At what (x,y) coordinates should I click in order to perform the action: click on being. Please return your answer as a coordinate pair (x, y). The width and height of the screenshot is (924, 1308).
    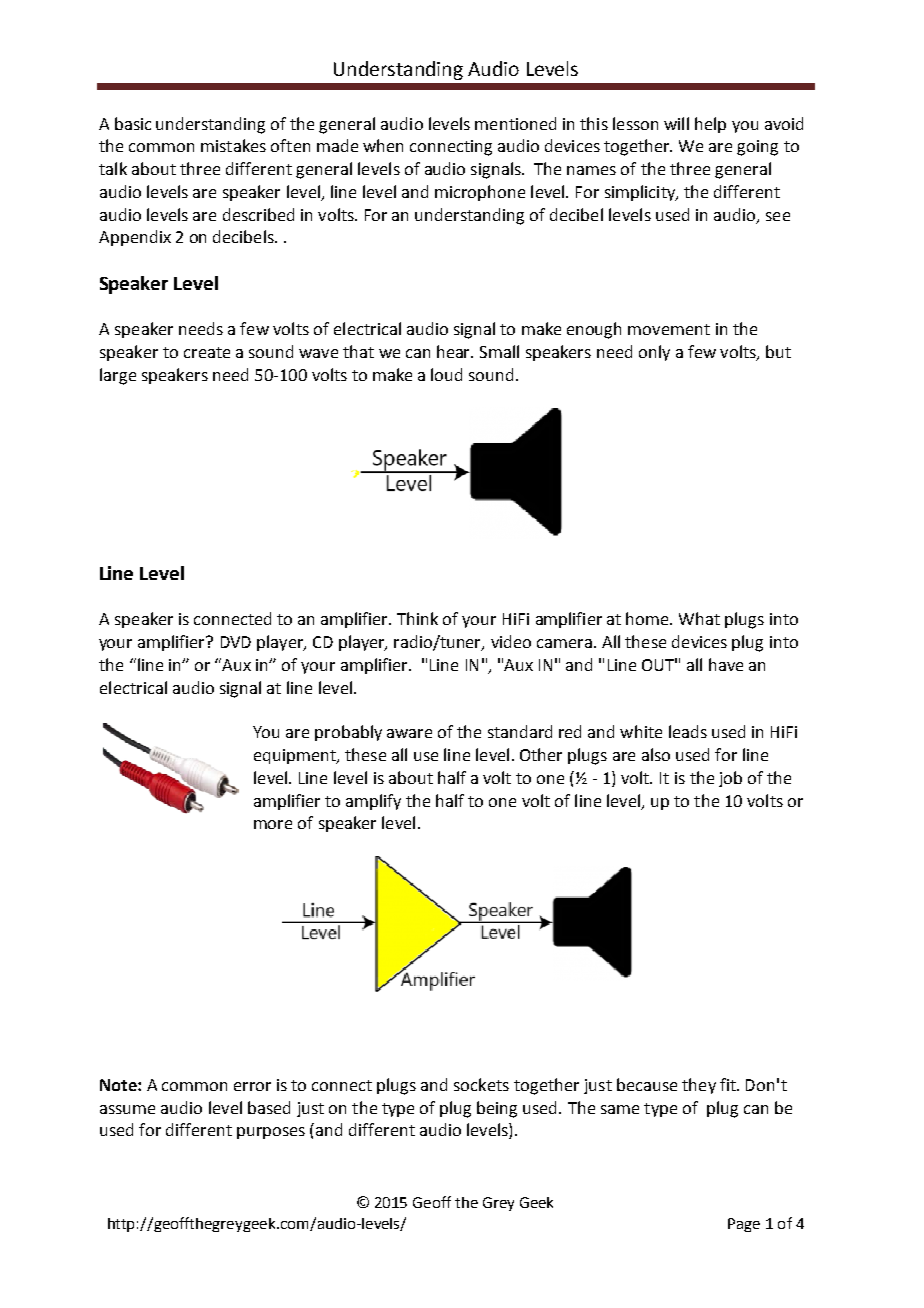
    Looking at the image, I should click on (497, 1109).
